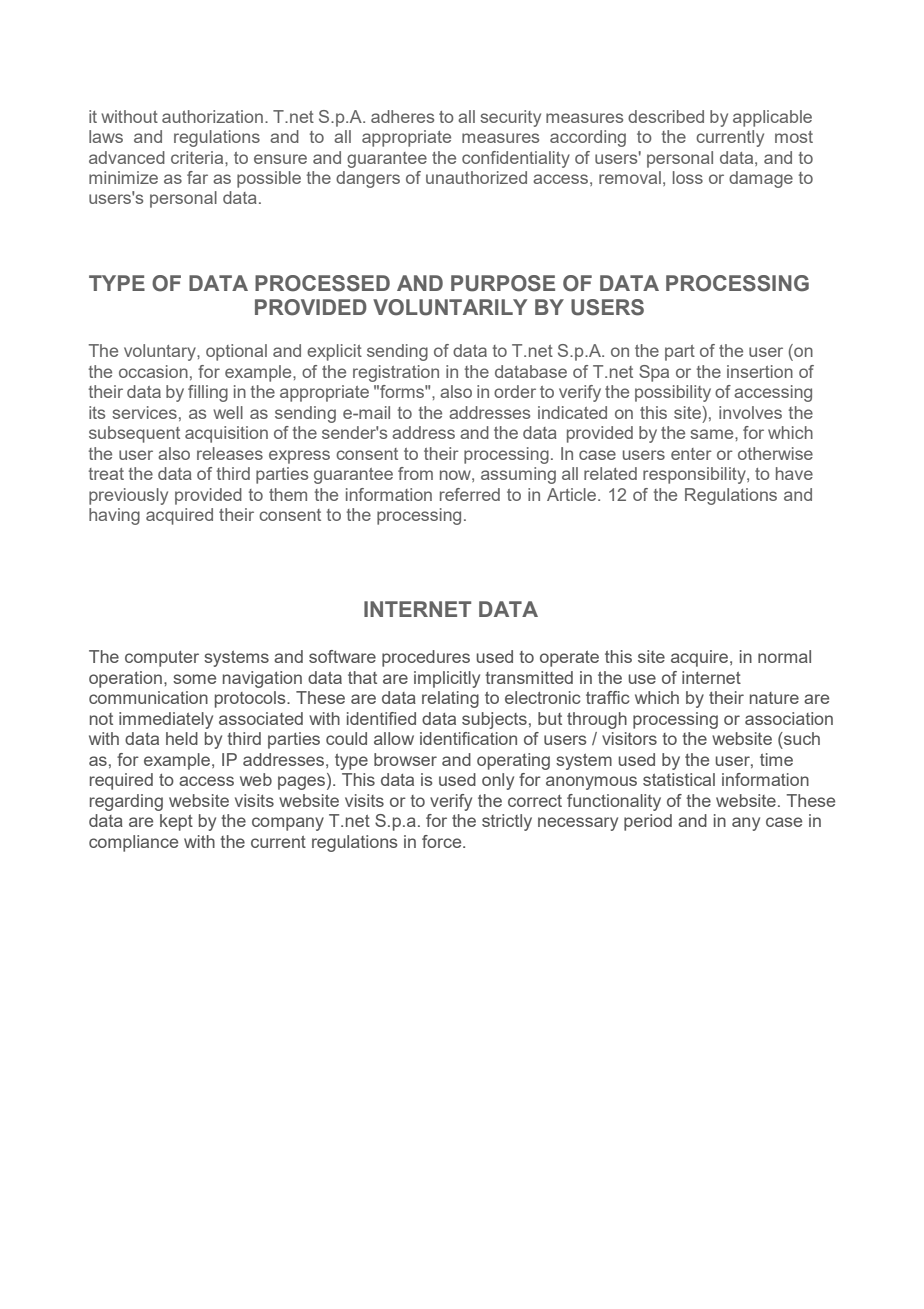  What do you see at coordinates (176, 822) in the screenshot?
I see `kept` at bounding box center [176, 822].
